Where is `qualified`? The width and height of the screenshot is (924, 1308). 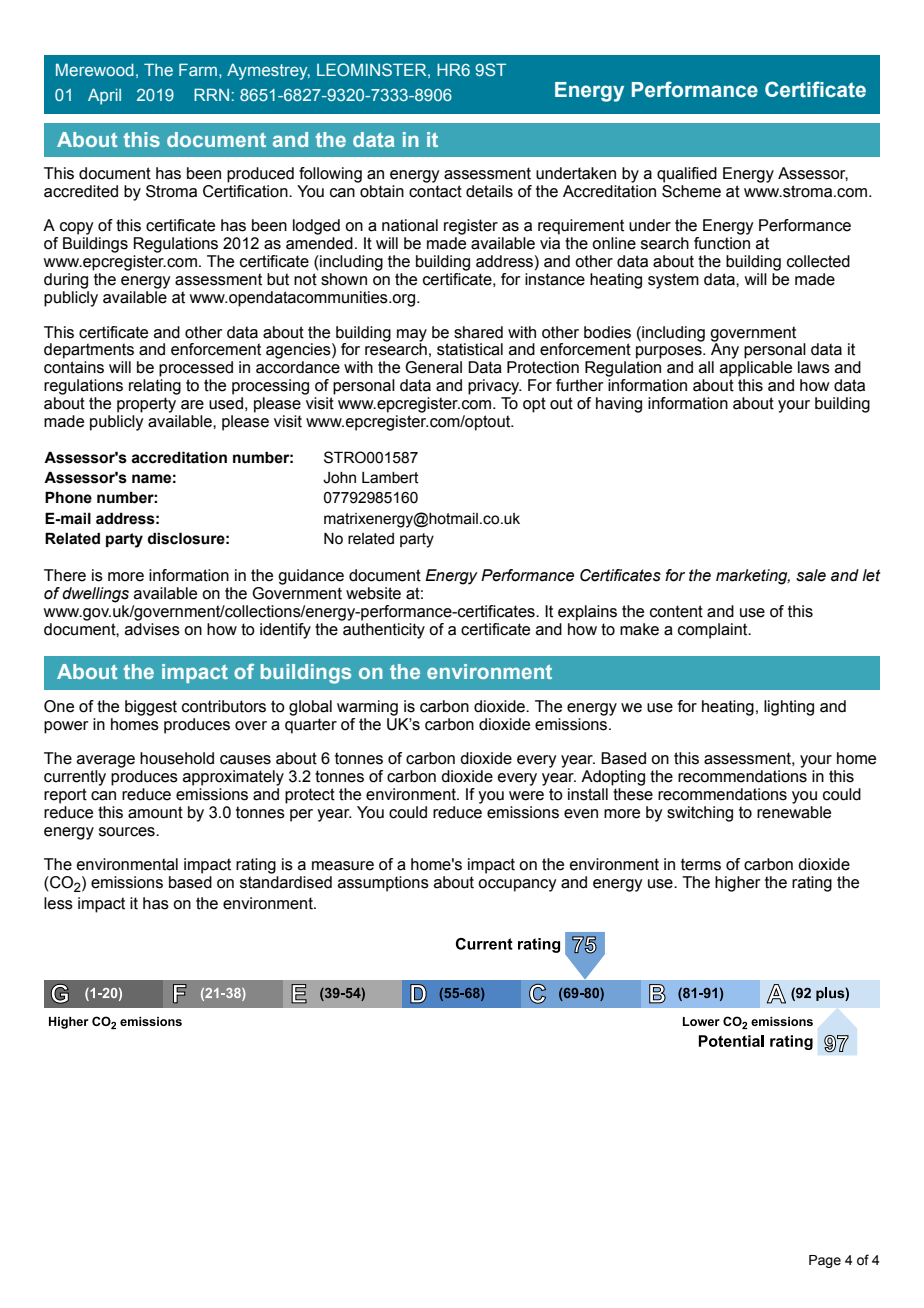
qualified is located at coordinates (687, 175).
